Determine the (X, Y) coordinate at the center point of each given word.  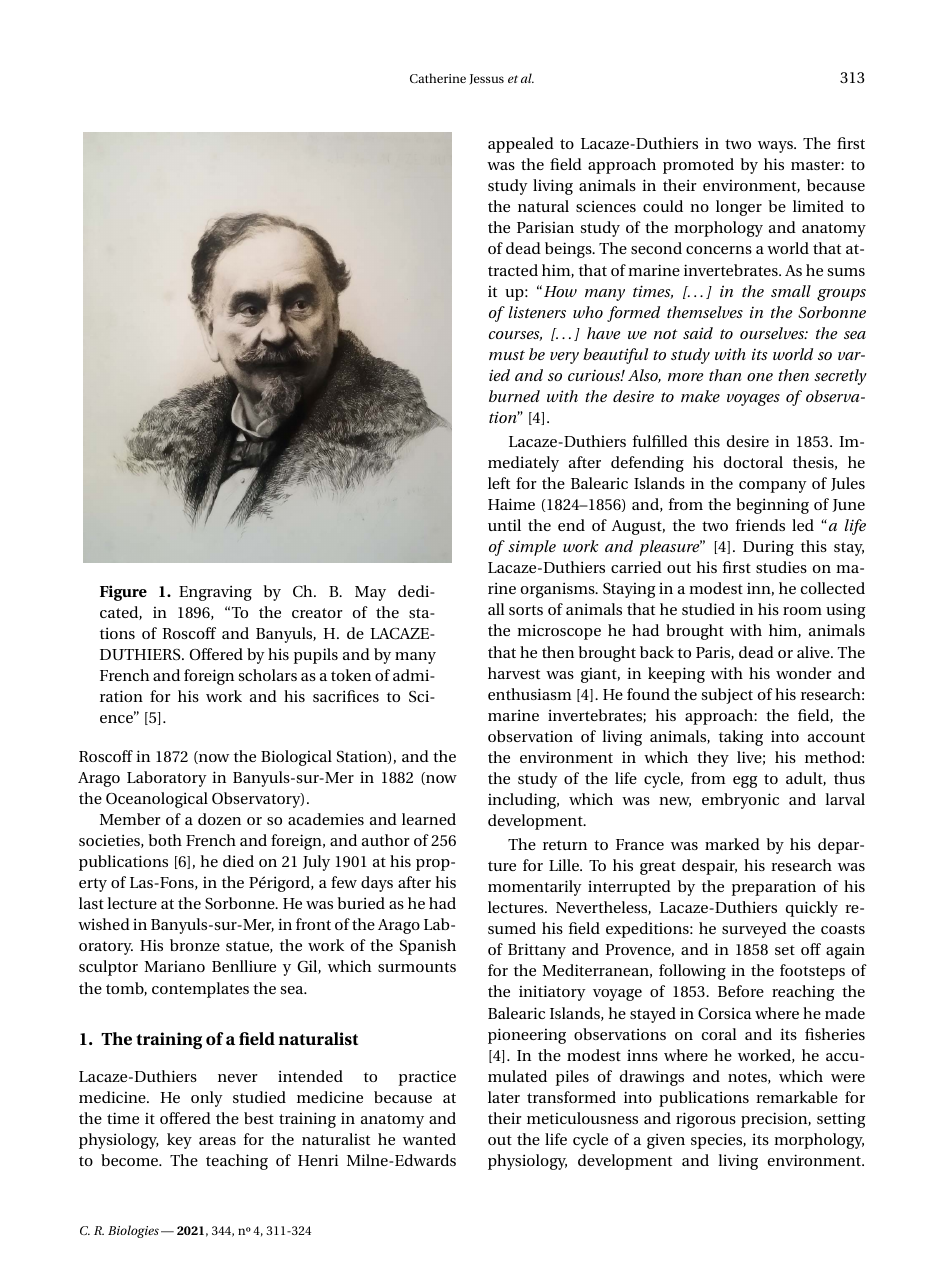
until (504, 525)
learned (429, 819)
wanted (429, 1139)
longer (739, 208)
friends (760, 525)
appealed (521, 145)
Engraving (215, 593)
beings (569, 250)
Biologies (133, 1231)
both (165, 840)
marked (732, 844)
